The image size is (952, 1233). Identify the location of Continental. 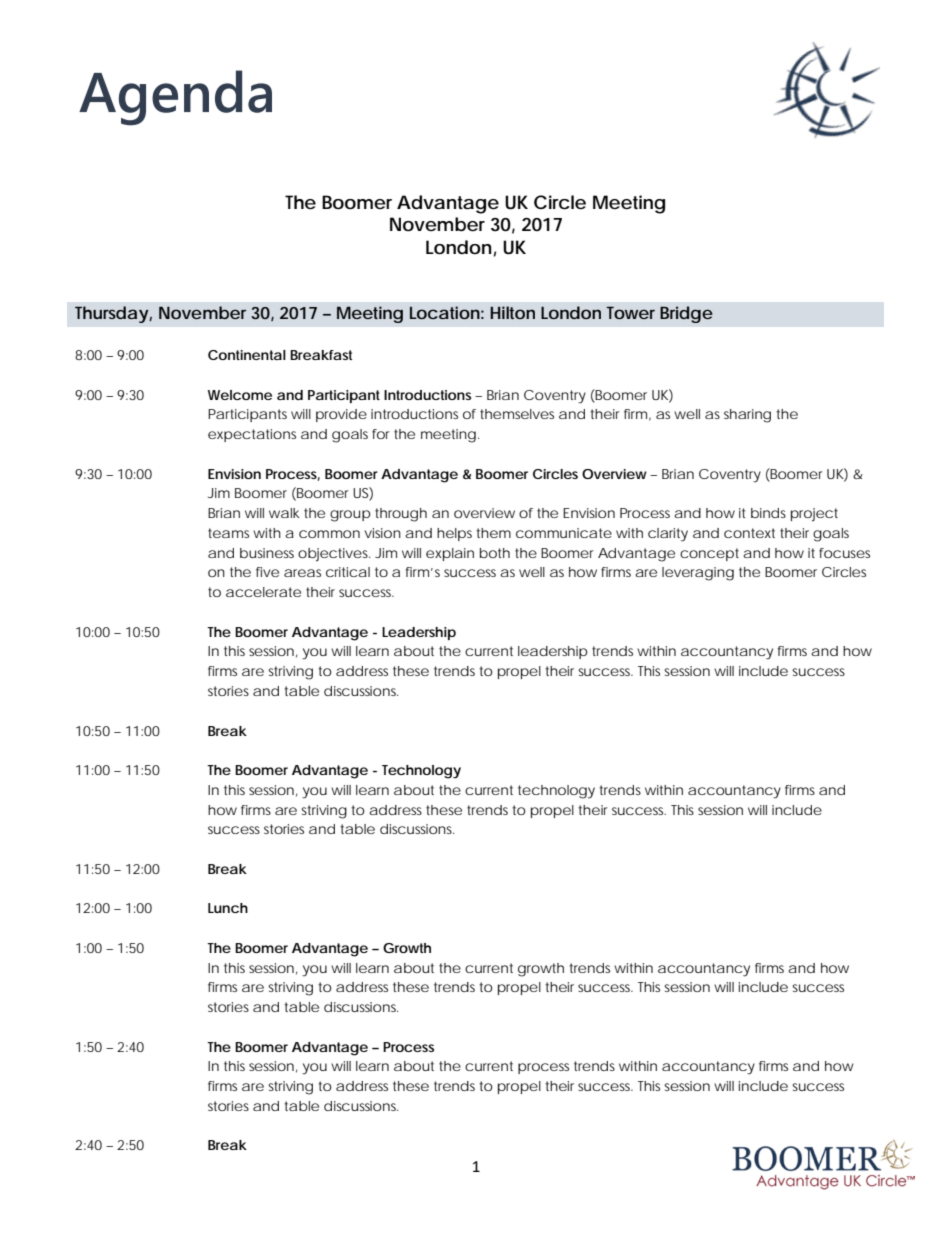
(247, 355).
